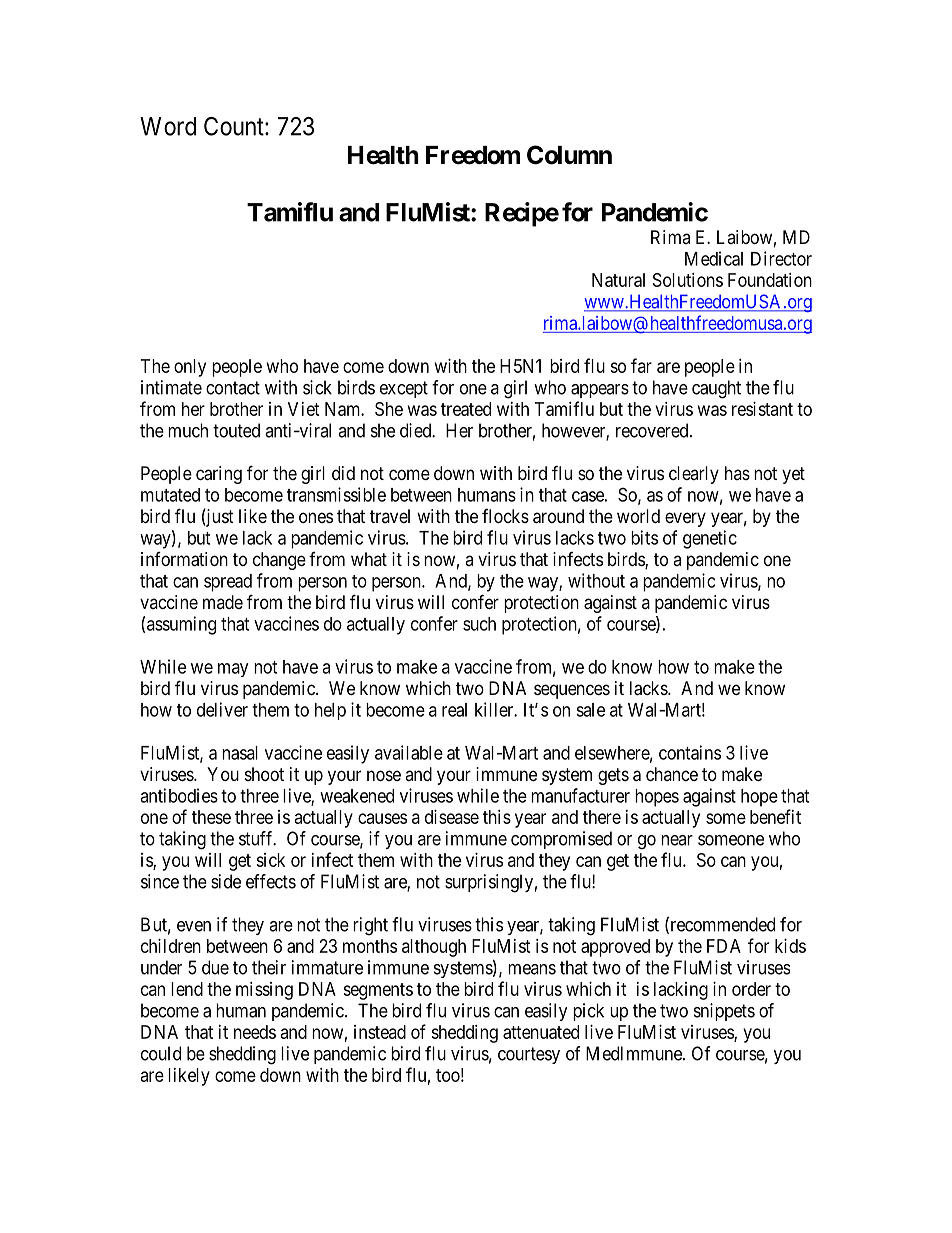  Describe the element at coordinates (240, 753) in the page. I see `nasal` at that location.
